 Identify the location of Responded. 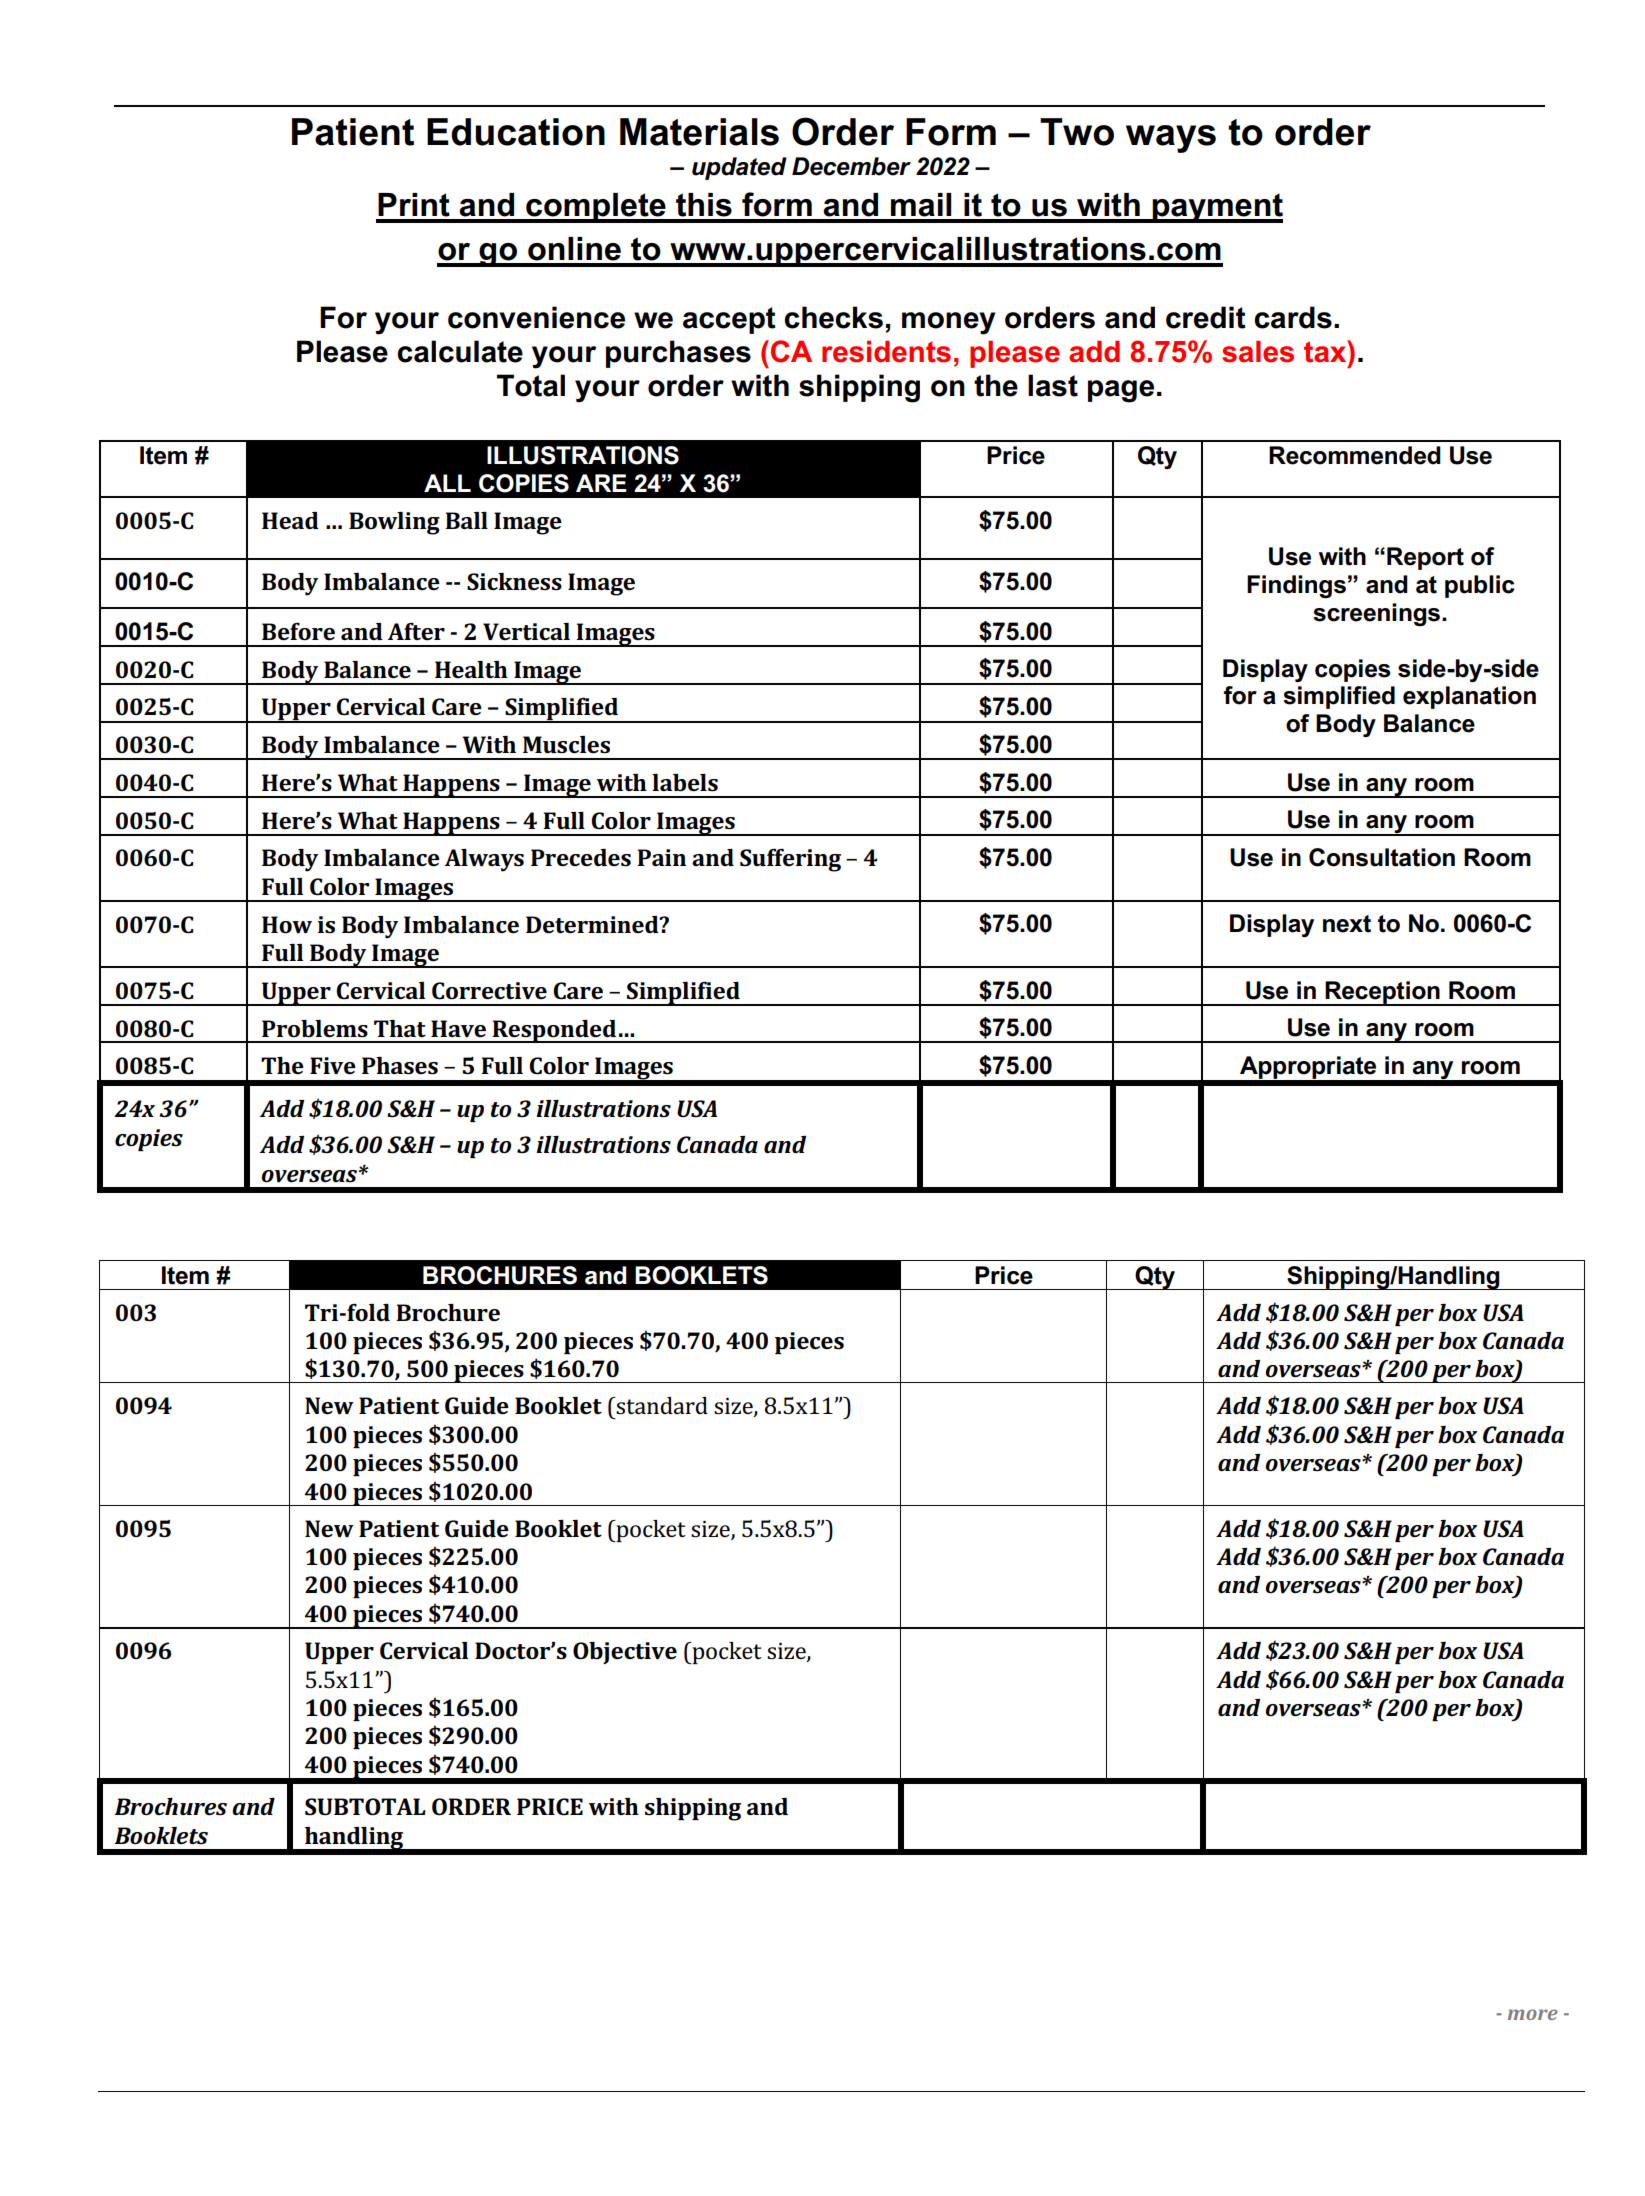
(554, 1031).
